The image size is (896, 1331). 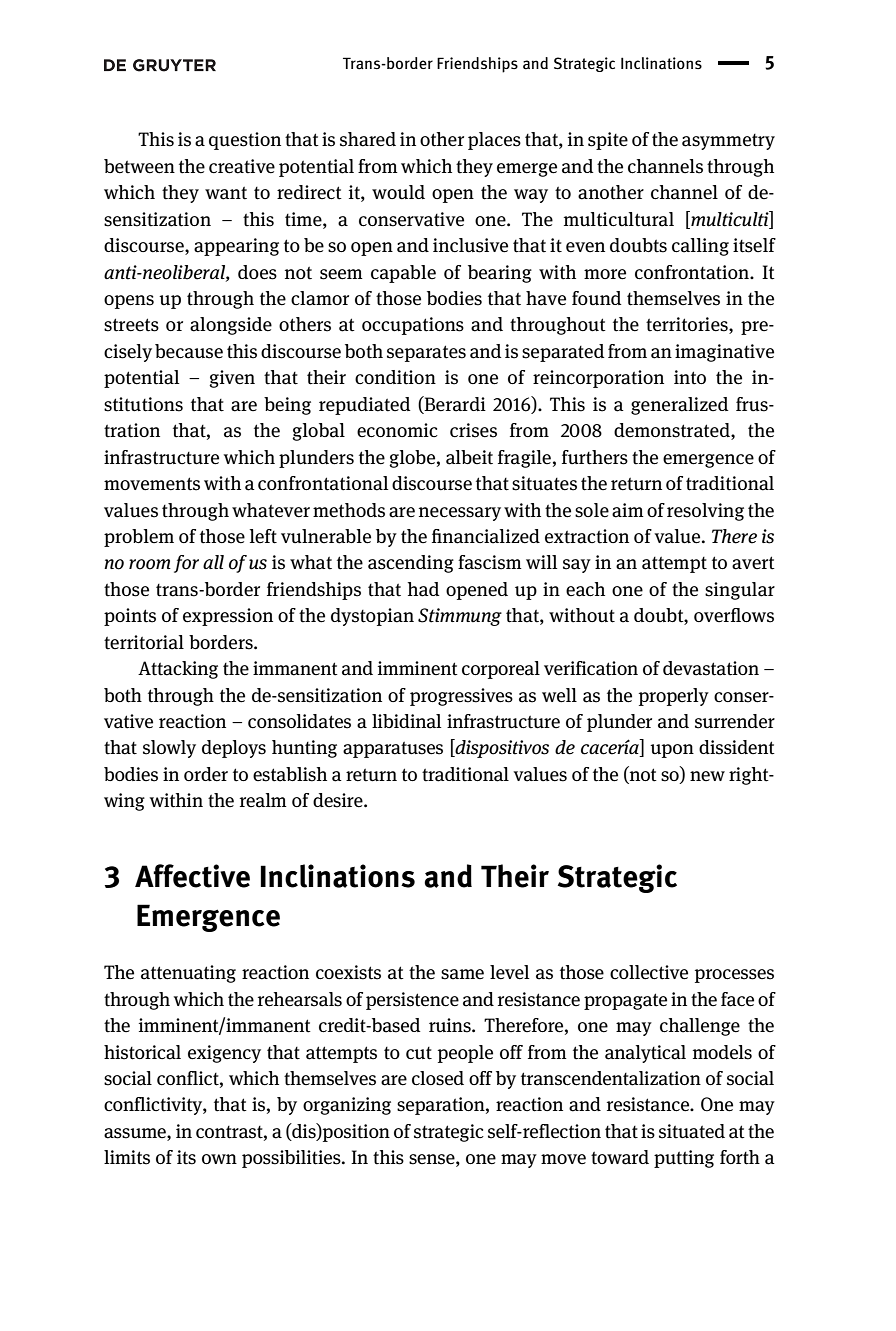 I want to click on would, so click(x=398, y=192).
